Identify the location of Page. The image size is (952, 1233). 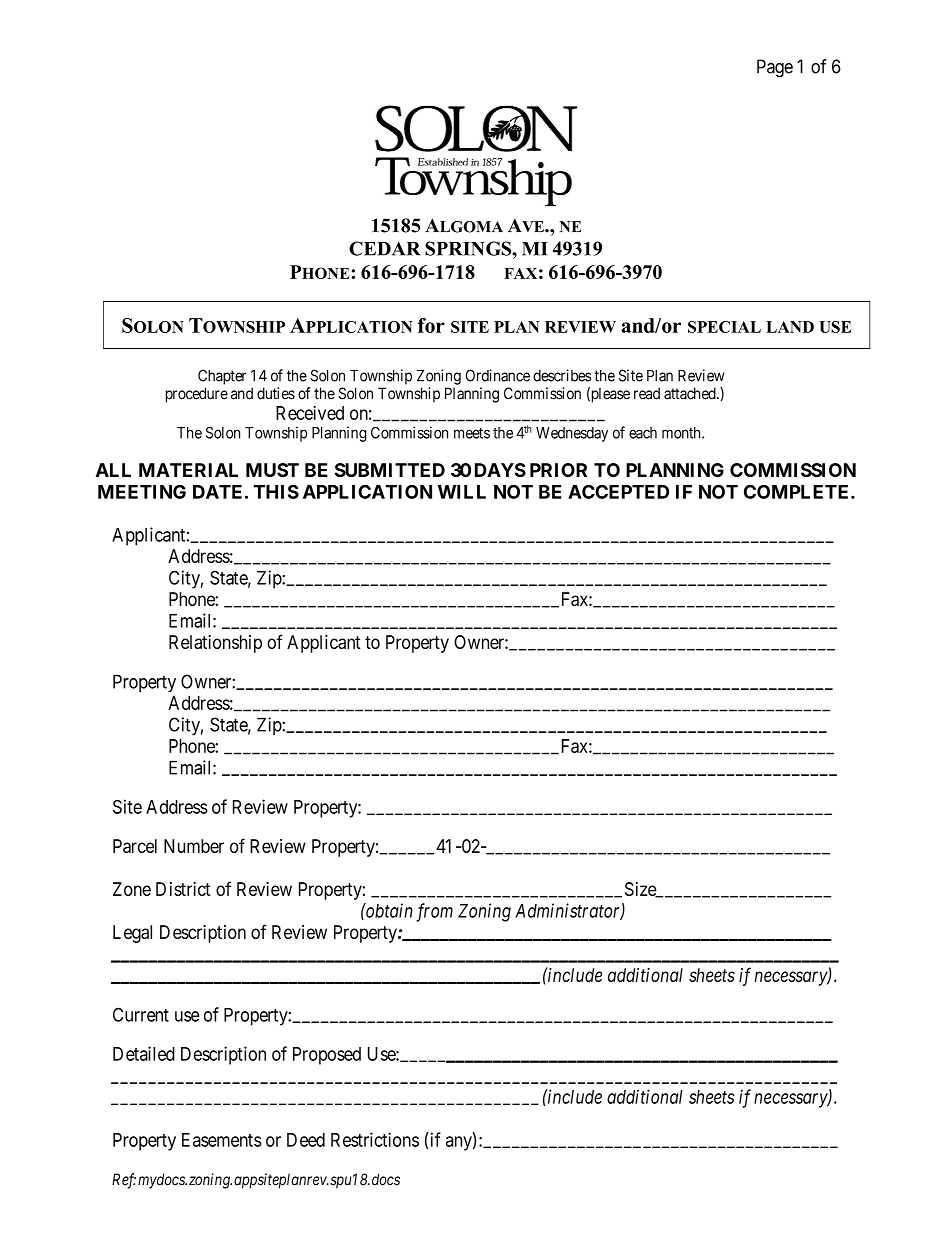
(775, 68).
